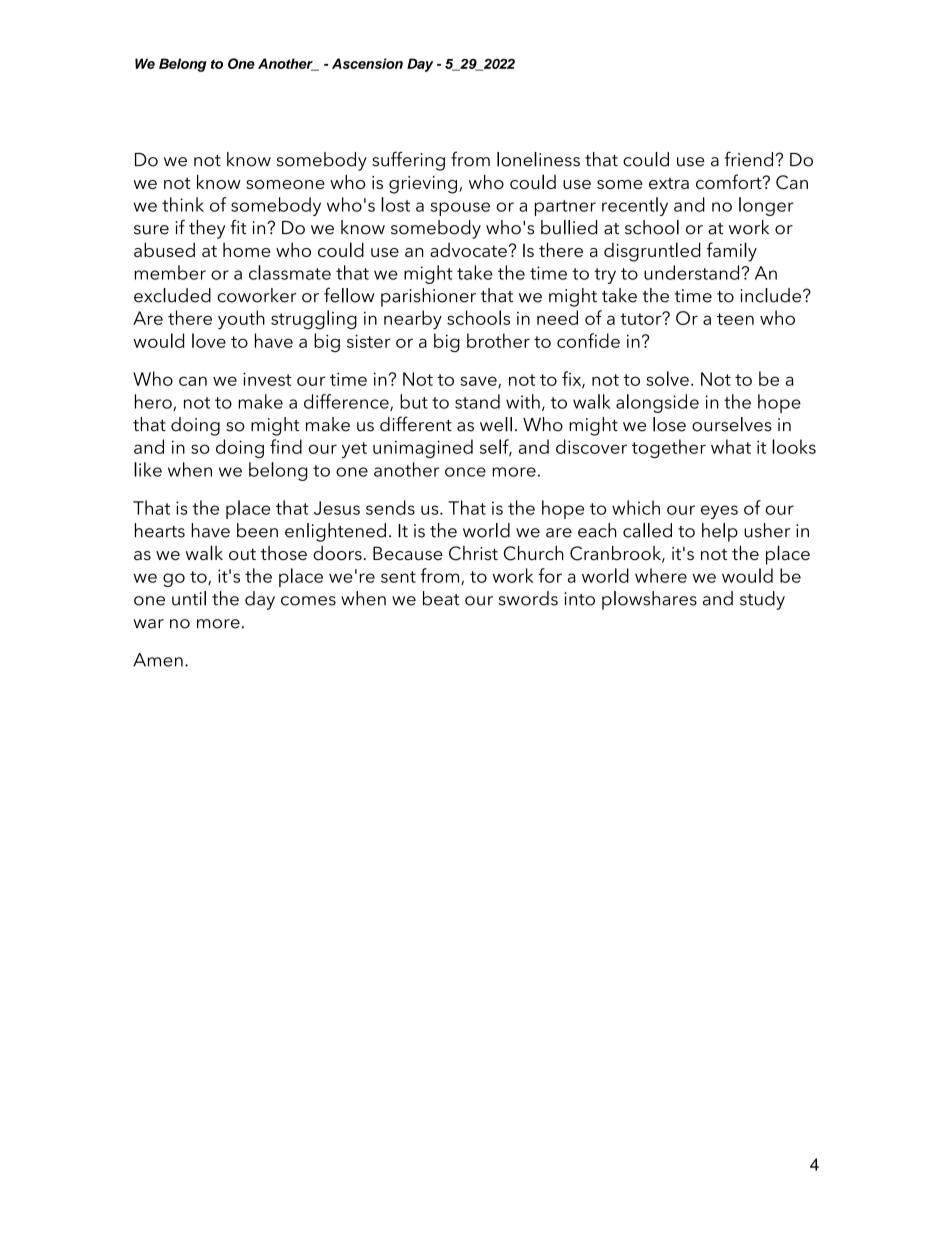 Image resolution: width=952 pixels, height=1233 pixels. I want to click on fit, so click(238, 227).
